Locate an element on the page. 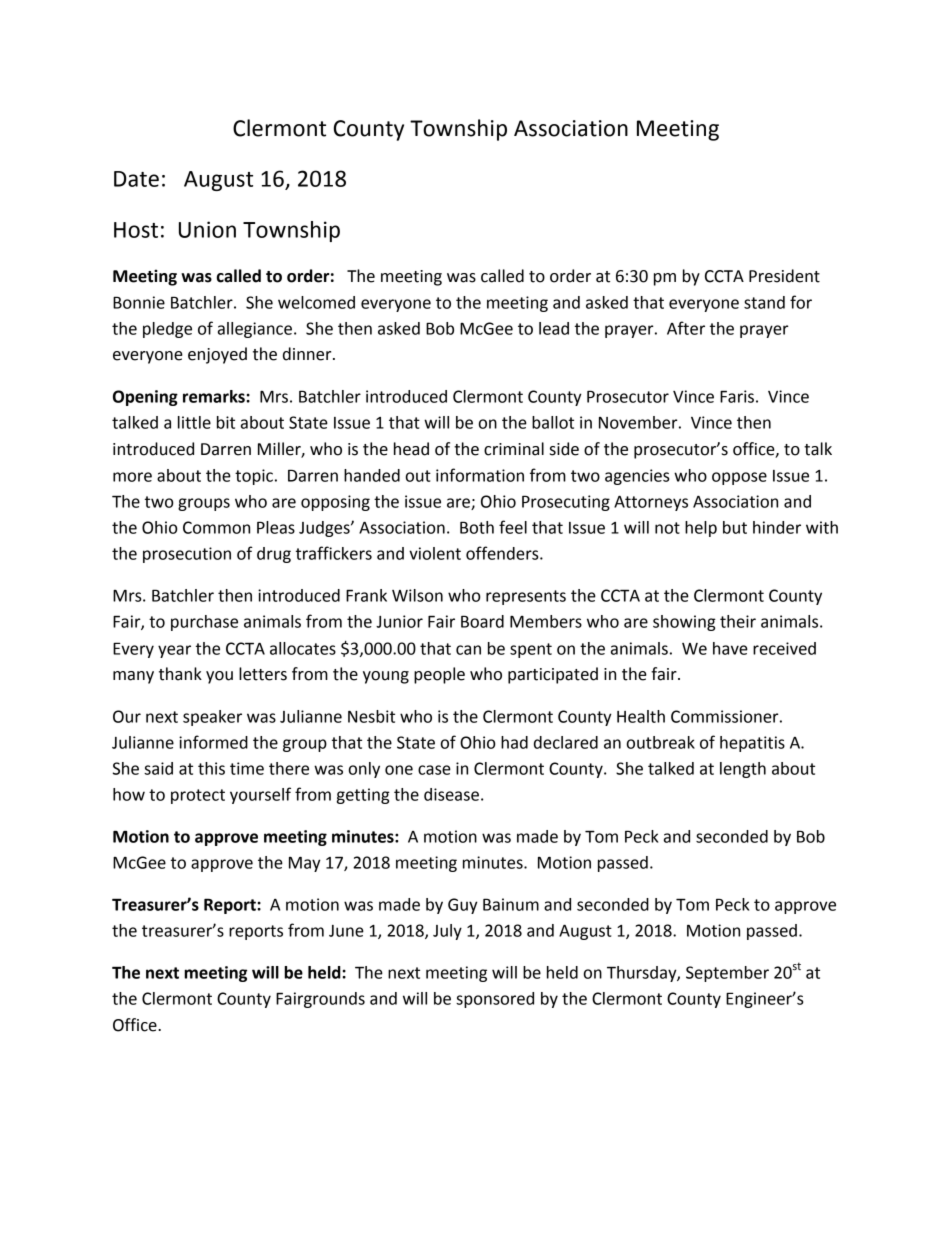 Image resolution: width=952 pixels, height=1233 pixels. stand is located at coordinates (764, 302).
